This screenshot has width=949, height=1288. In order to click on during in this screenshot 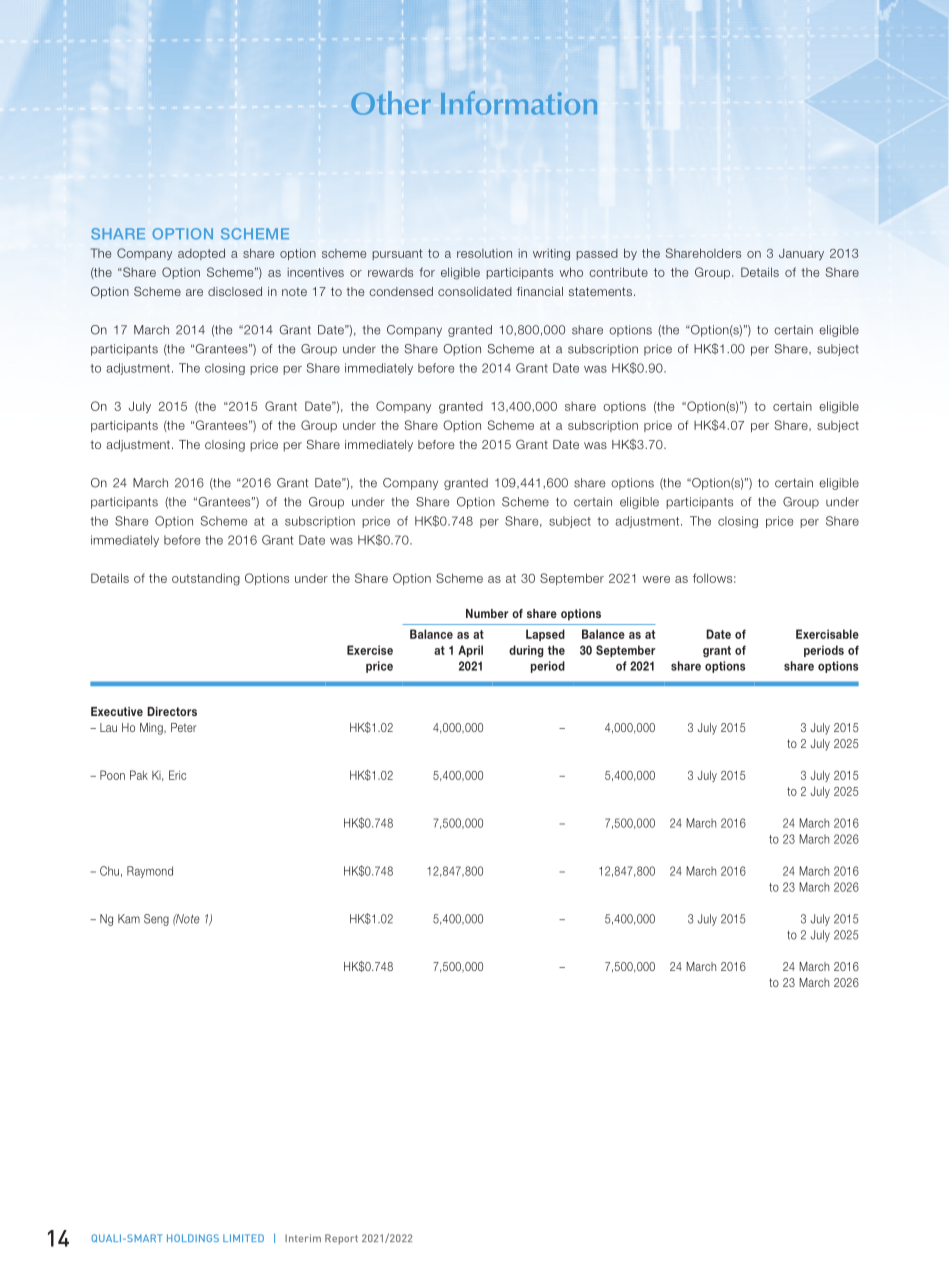, I will do `click(526, 651)`.
